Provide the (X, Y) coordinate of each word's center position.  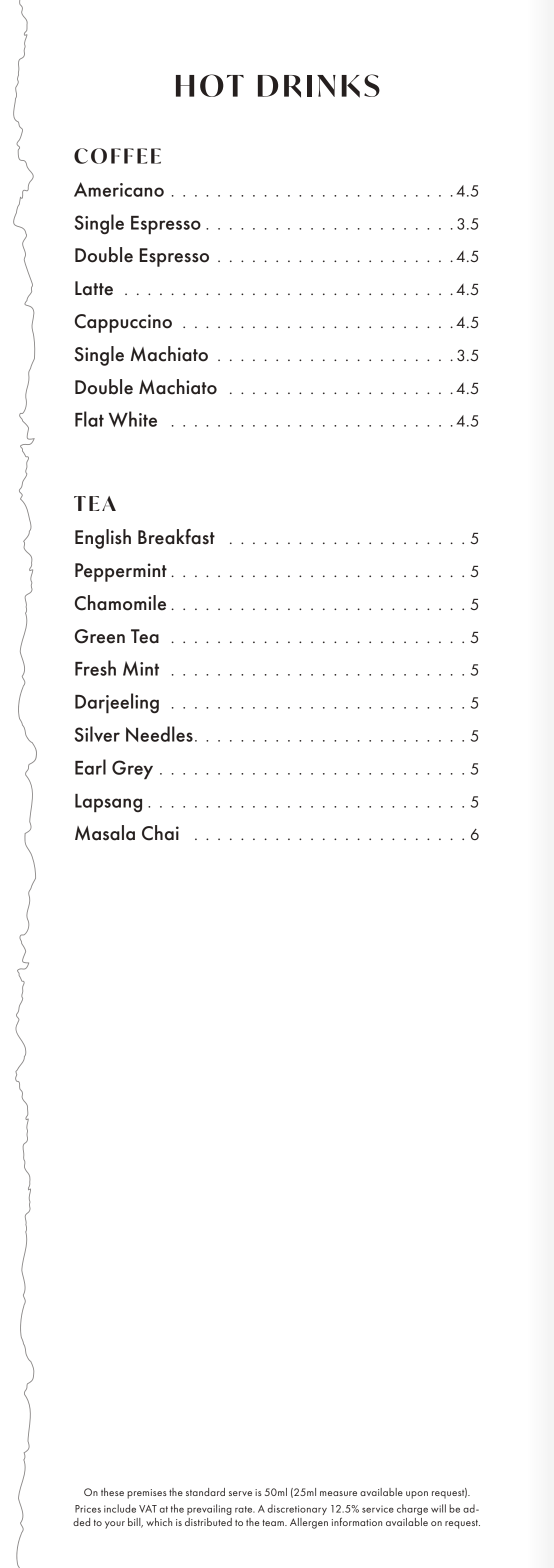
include (120, 1508)
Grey (132, 769)
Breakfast (176, 537)
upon (417, 1495)
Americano (119, 189)
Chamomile (120, 603)
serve (240, 1493)
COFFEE (117, 156)
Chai (160, 833)
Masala (105, 833)
